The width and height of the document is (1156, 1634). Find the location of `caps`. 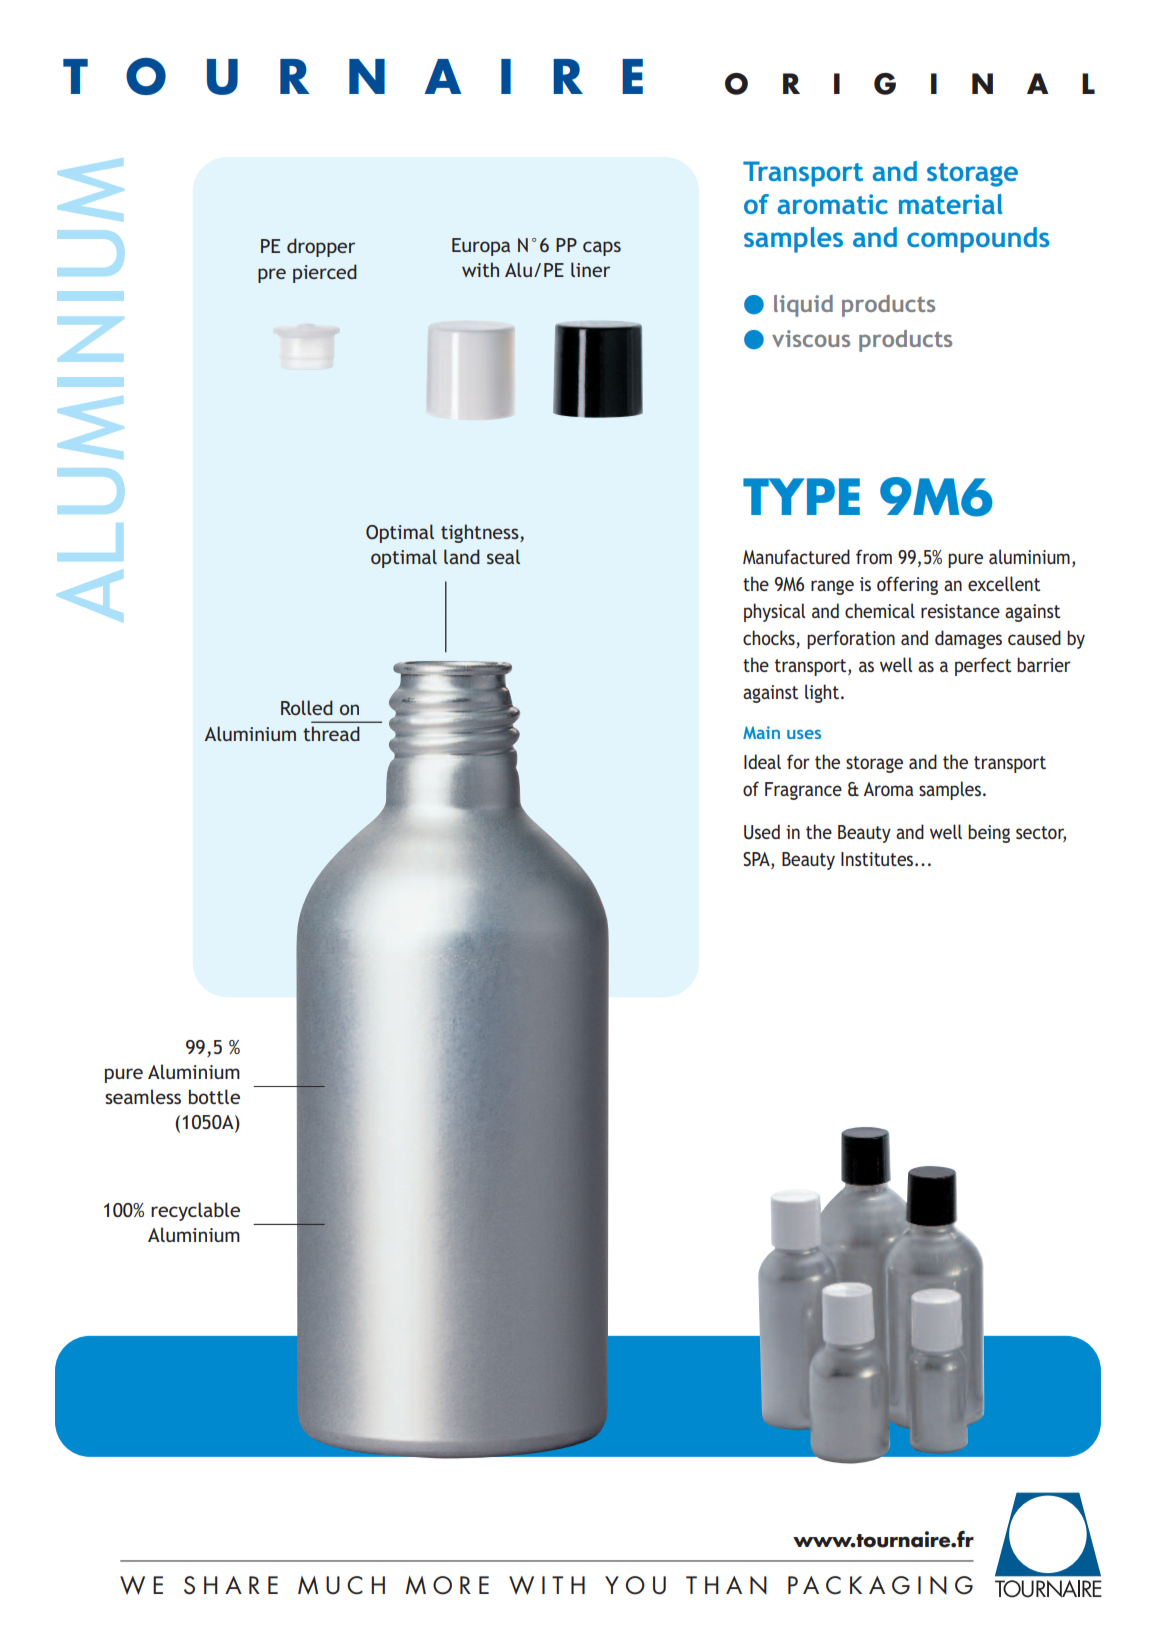

caps is located at coordinates (602, 248).
